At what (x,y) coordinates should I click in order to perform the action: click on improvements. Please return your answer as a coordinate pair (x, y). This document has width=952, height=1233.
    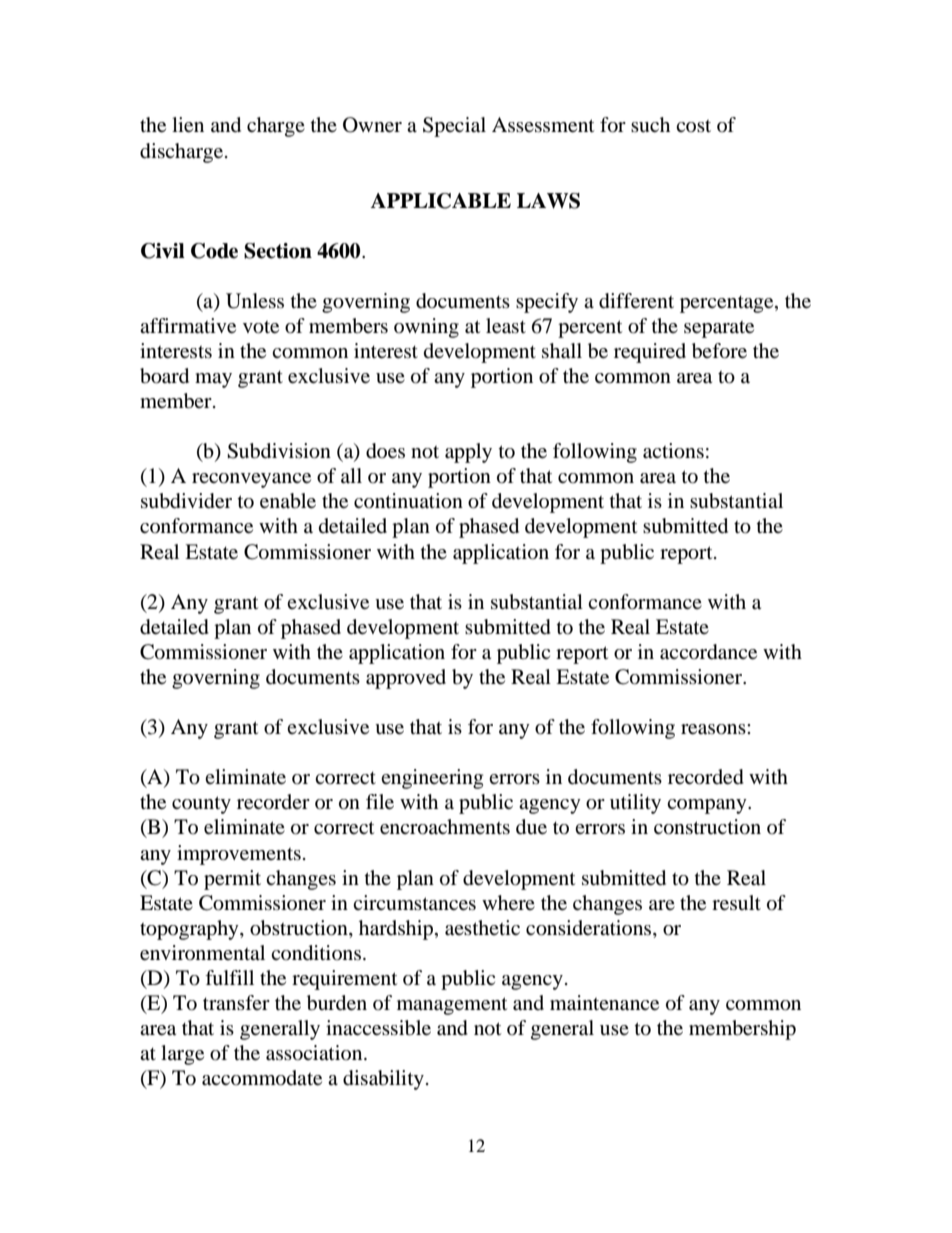
    Looking at the image, I should click on (239, 855).
